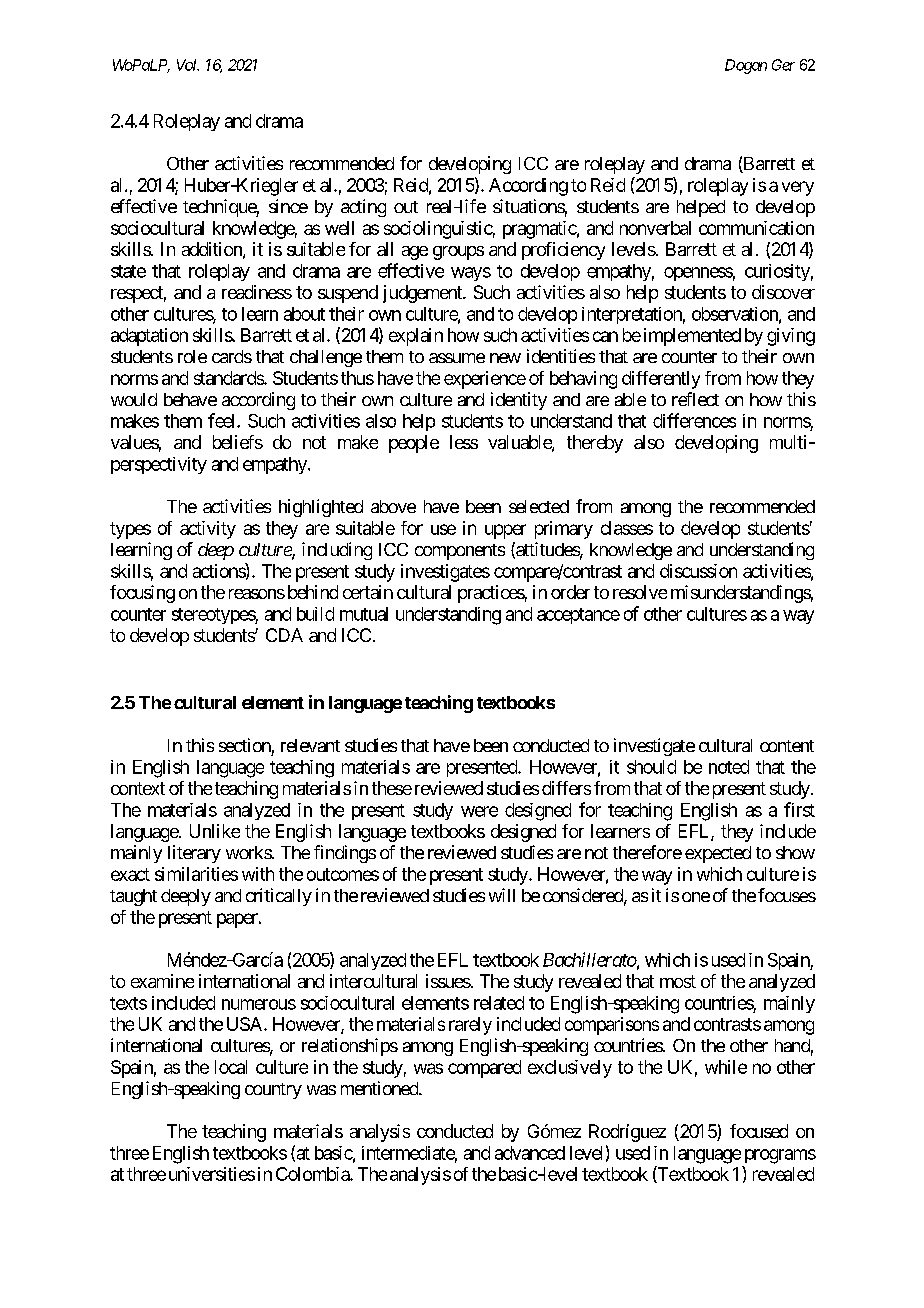 This page has height=1308, width=924. Describe the element at coordinates (491, 594) in the page. I see `practices` at that location.
